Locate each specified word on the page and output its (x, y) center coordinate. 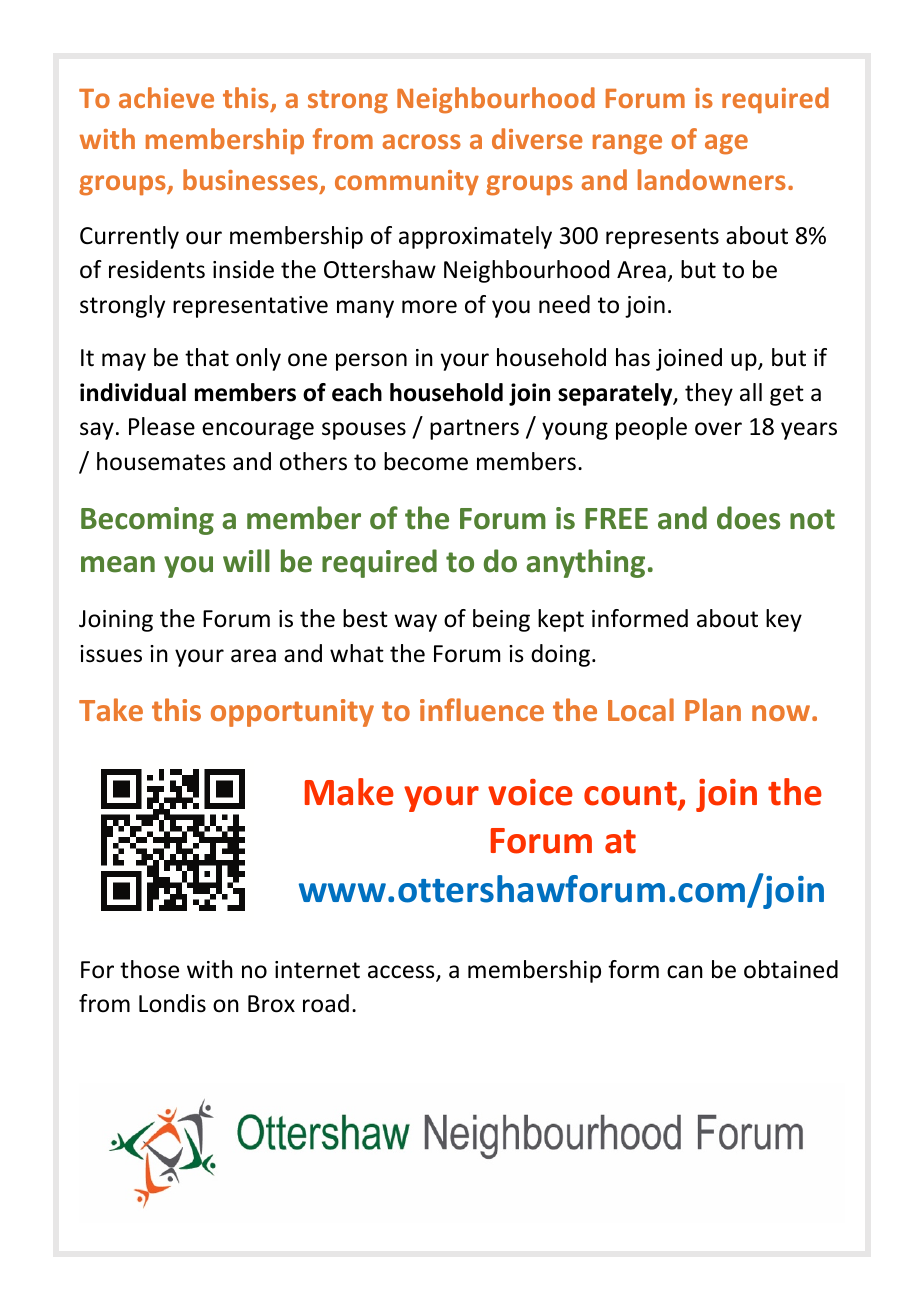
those (149, 969)
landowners (712, 179)
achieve (166, 97)
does (748, 518)
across (422, 141)
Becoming (147, 521)
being (501, 620)
